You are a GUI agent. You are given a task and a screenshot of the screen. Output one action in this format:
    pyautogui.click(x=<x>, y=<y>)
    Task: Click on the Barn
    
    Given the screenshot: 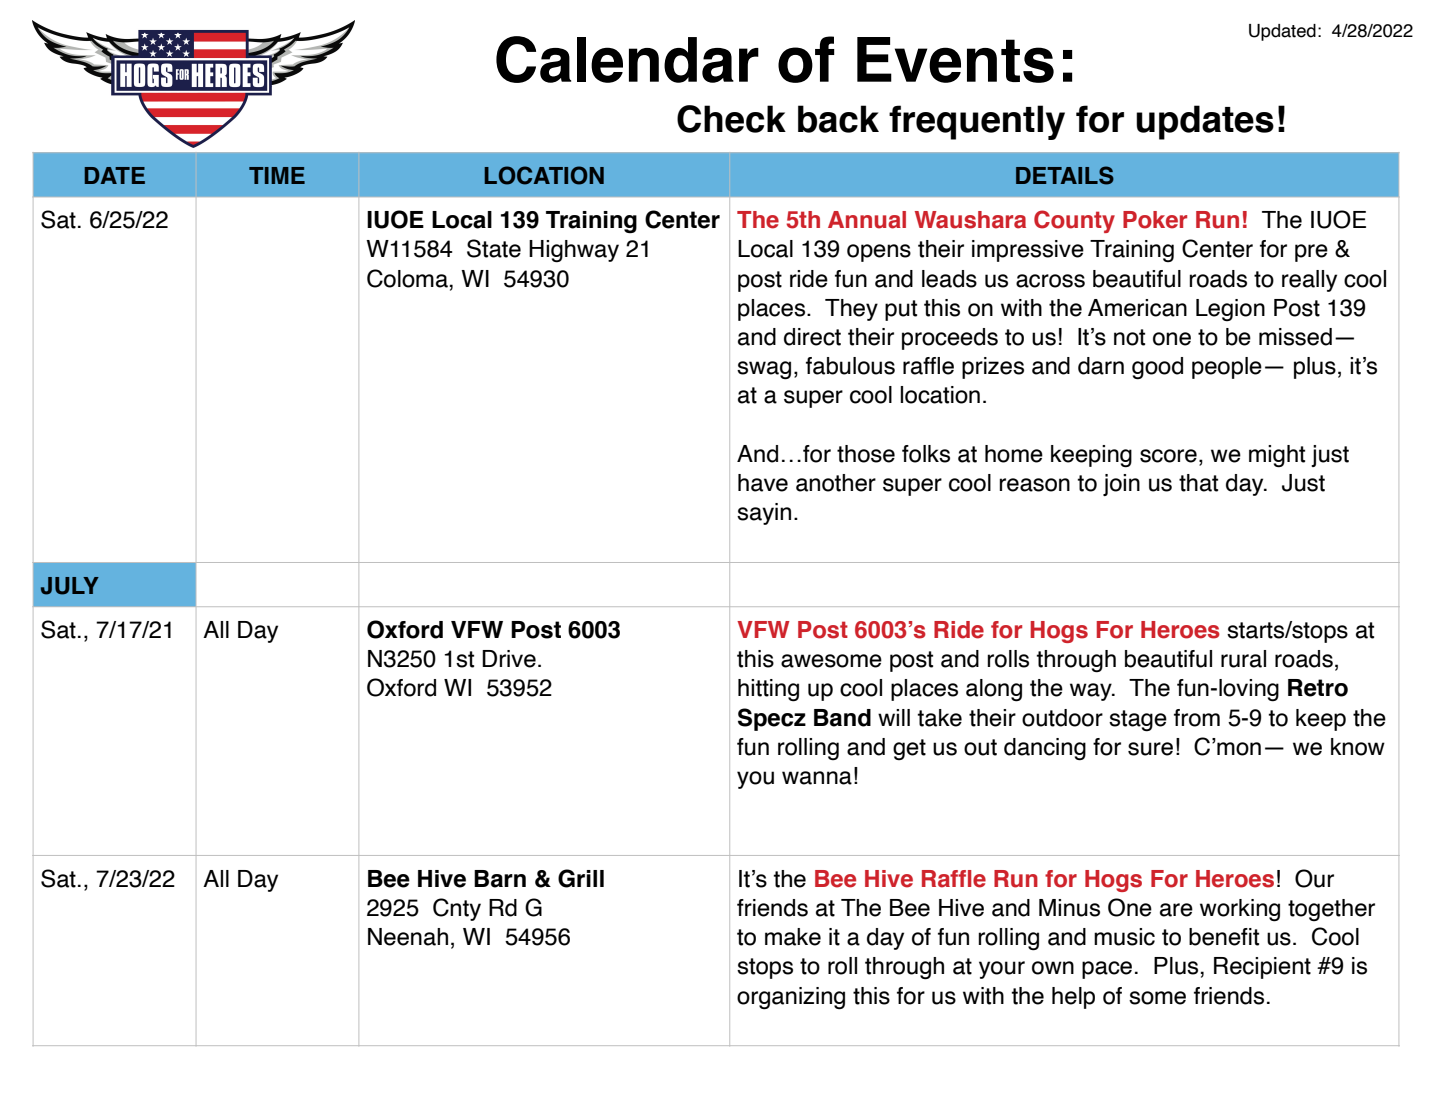 What is the action you would take?
    pyautogui.click(x=500, y=879)
